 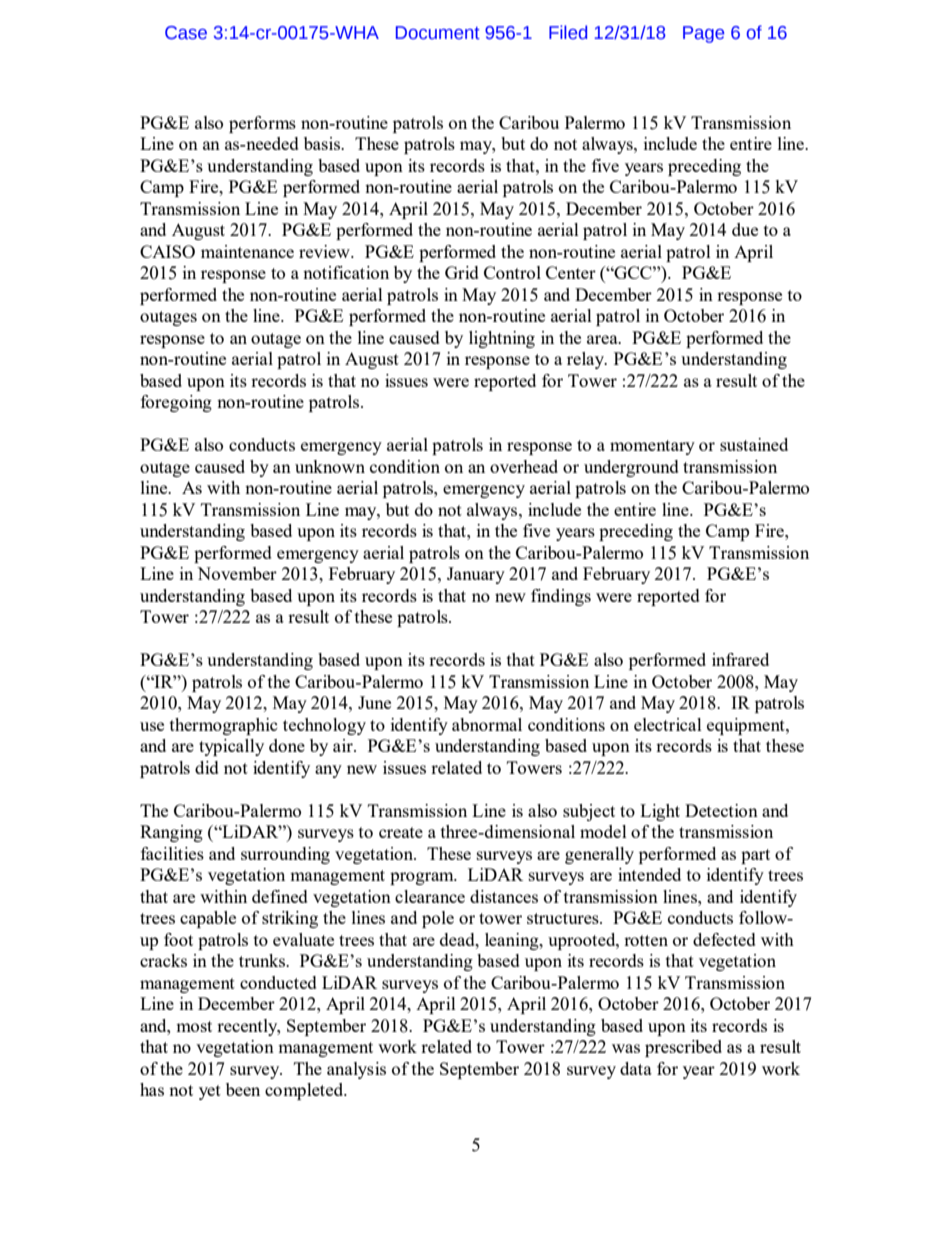 I want to click on Case, so click(x=186, y=33).
